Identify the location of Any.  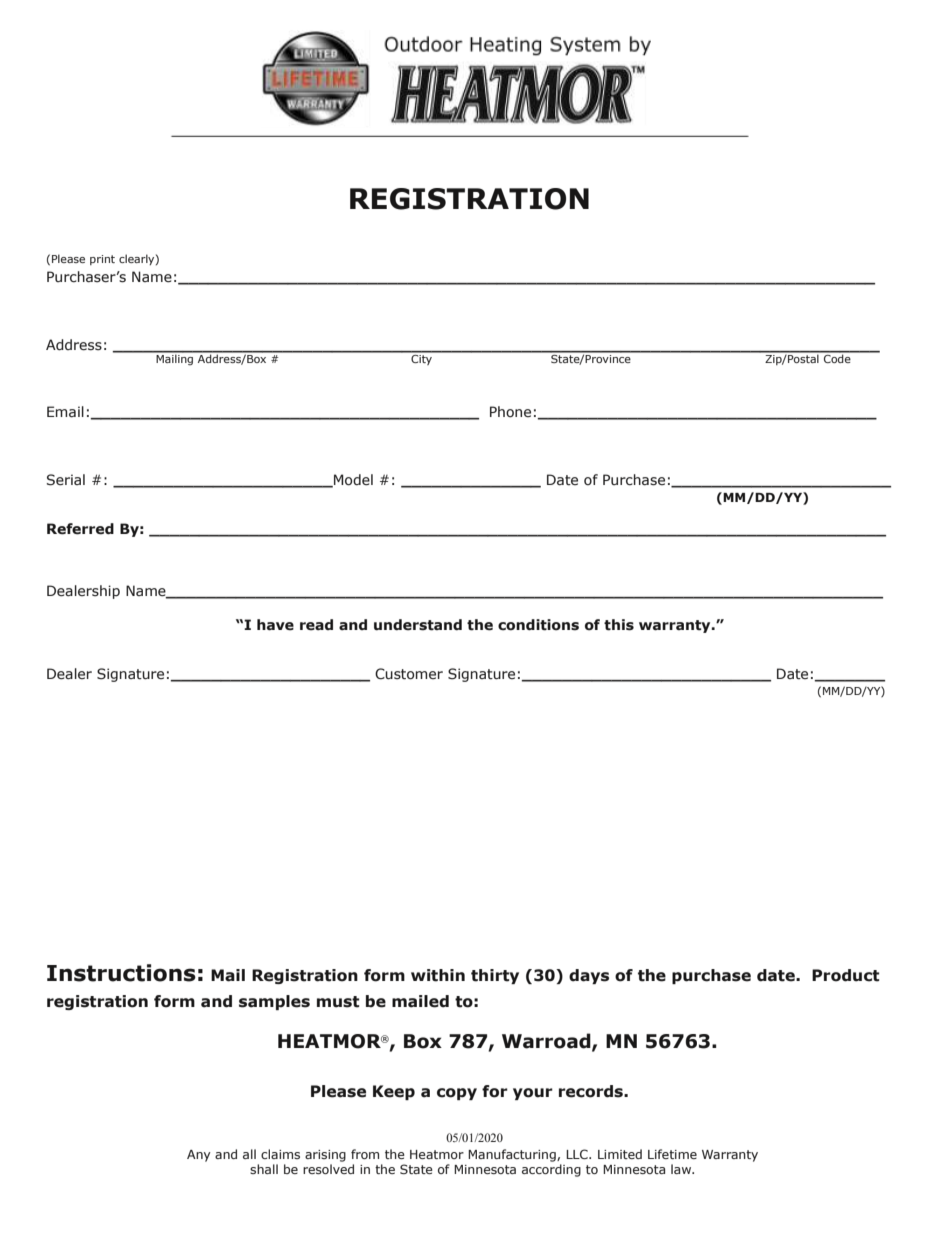
(199, 1156).
